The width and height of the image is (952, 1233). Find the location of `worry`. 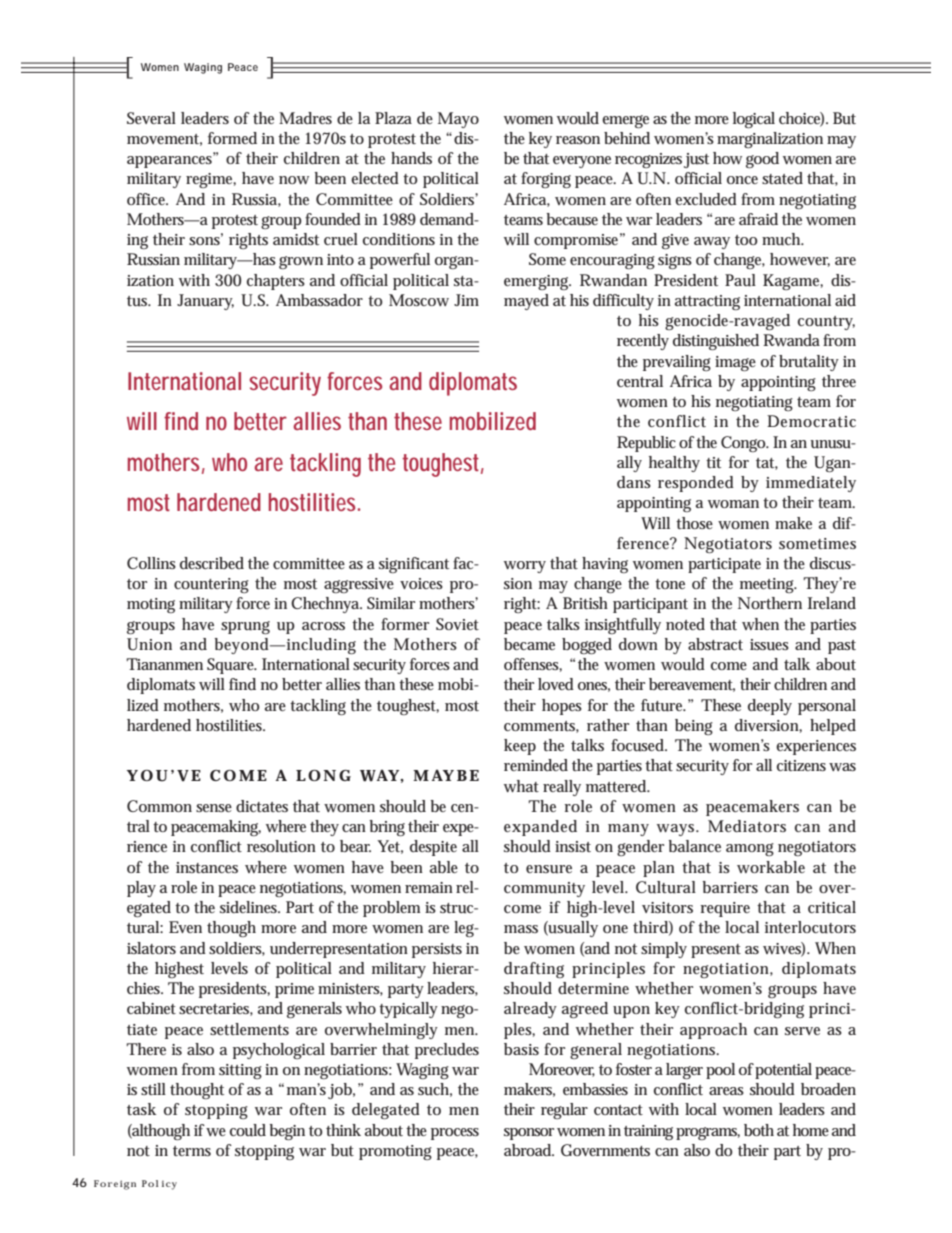

worry is located at coordinates (525, 567).
